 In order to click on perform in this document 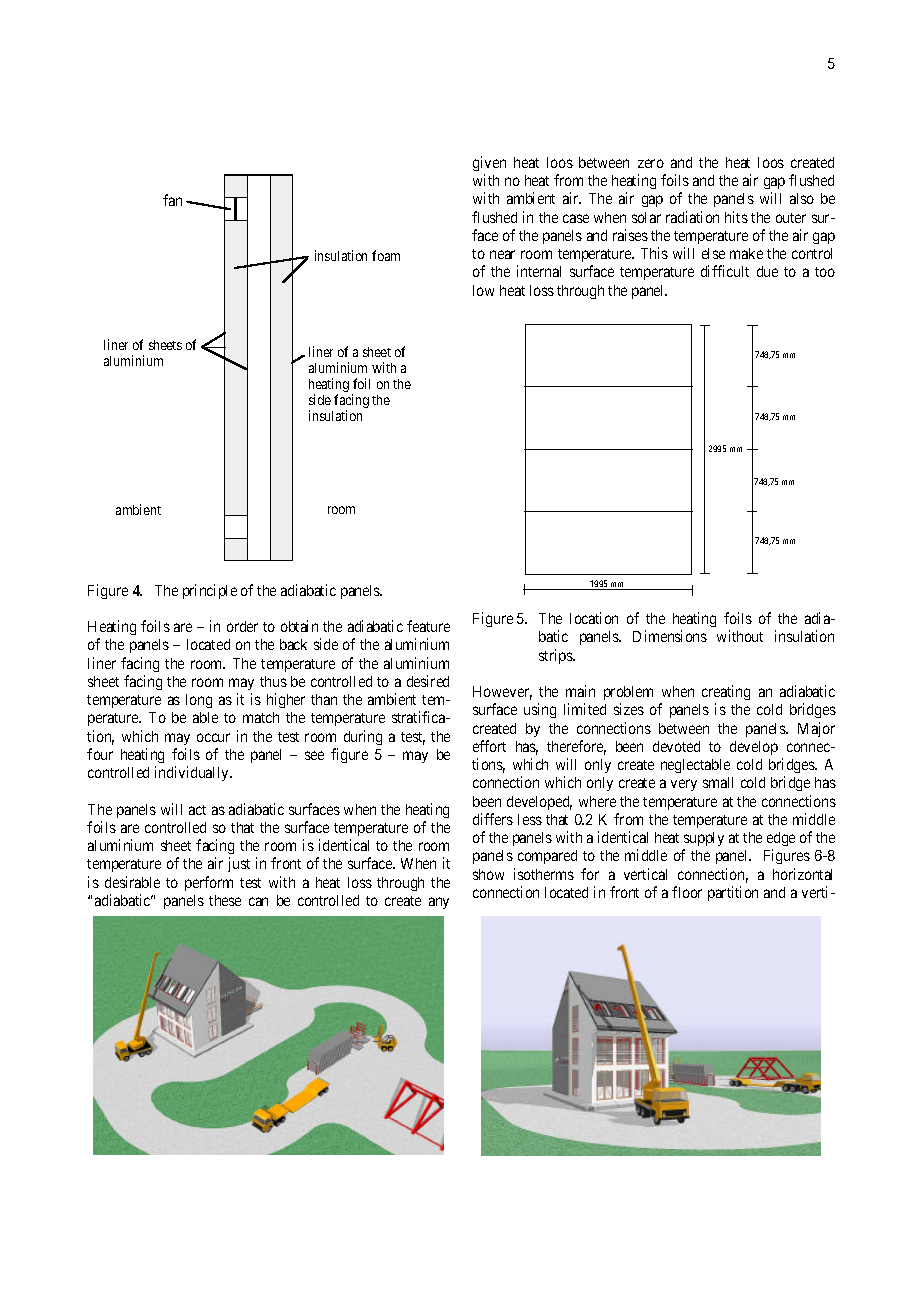, I will do `click(209, 883)`.
